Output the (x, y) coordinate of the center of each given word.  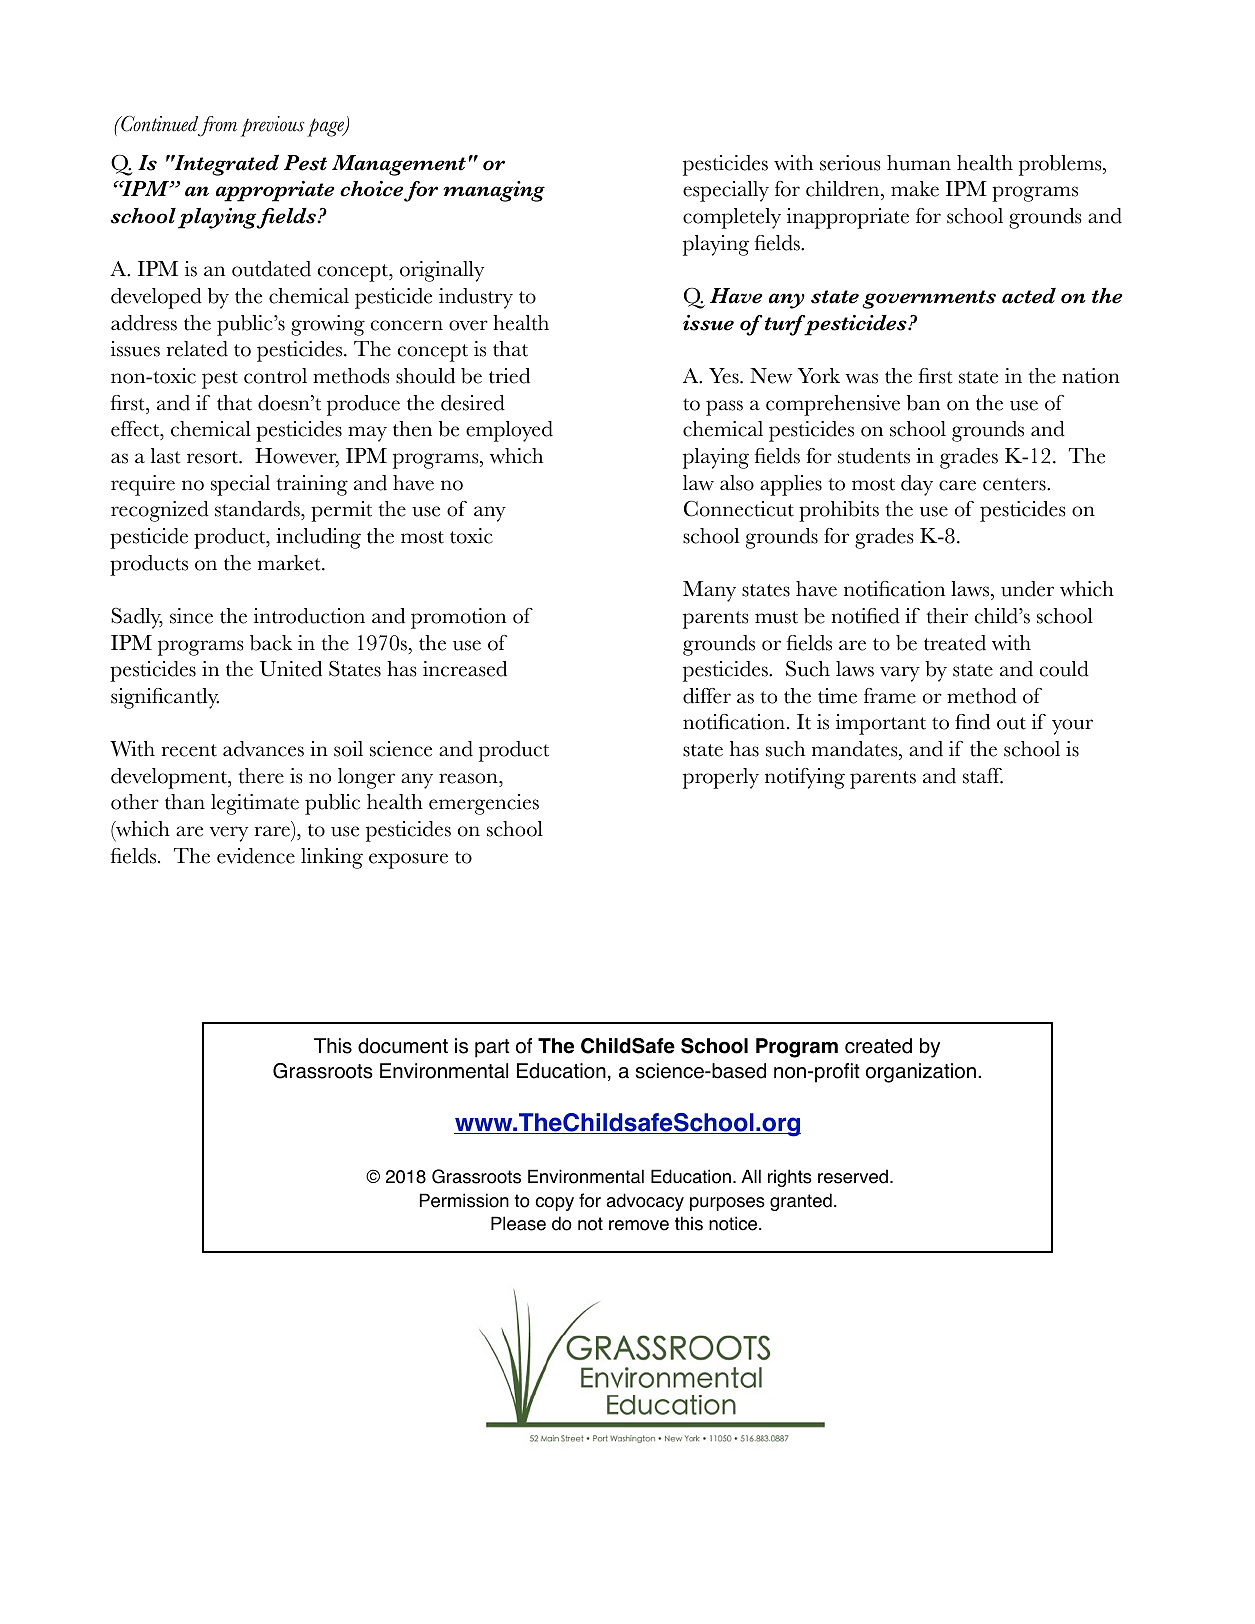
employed (509, 431)
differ (707, 696)
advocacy (645, 1202)
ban (923, 403)
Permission (464, 1200)
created (878, 1046)
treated (955, 643)
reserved (853, 1176)
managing (494, 191)
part (492, 1048)
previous (272, 126)
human (919, 163)
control (275, 376)
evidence (256, 856)
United (291, 669)
